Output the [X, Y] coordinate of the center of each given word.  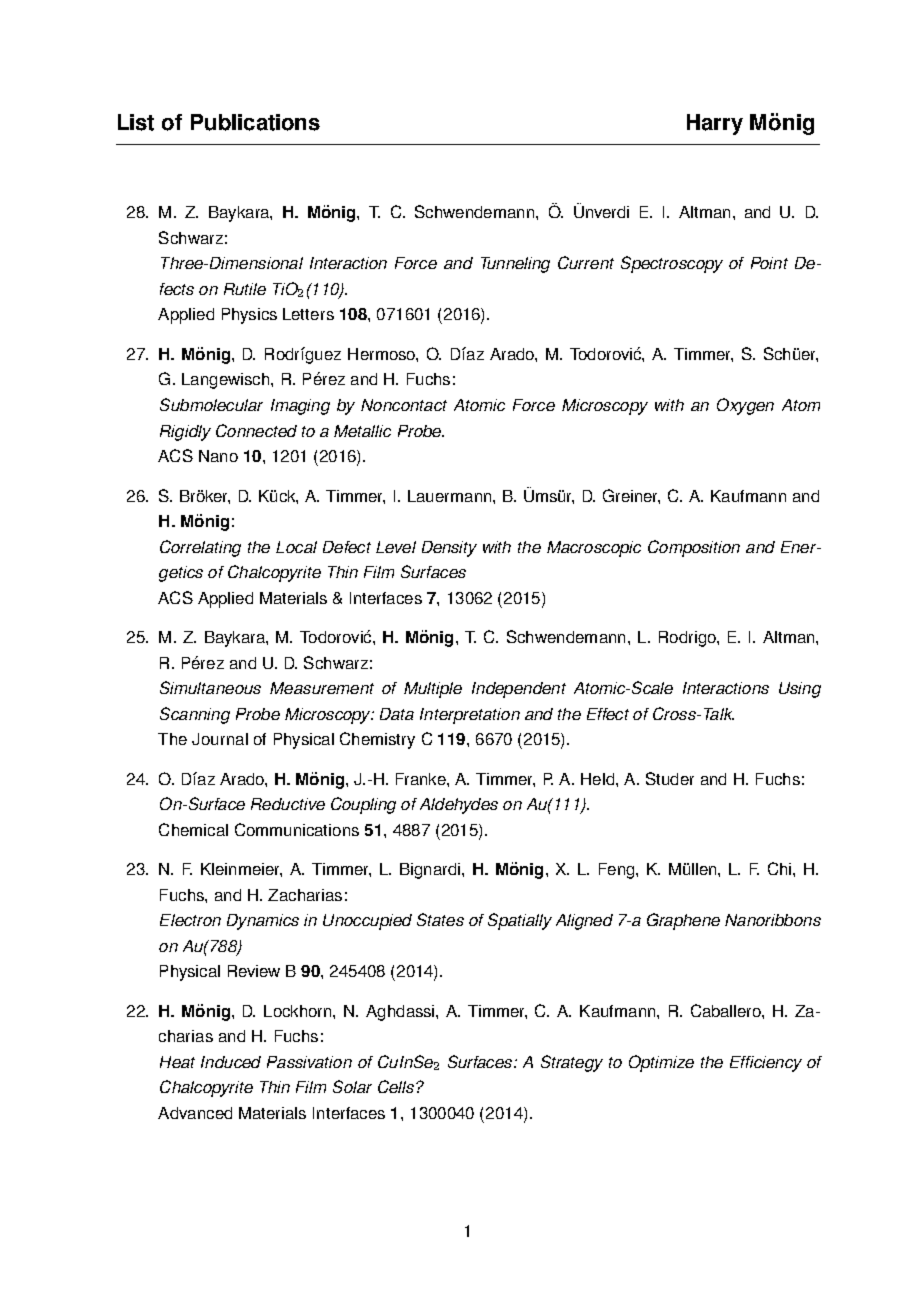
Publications [255, 122]
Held [597, 779]
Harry [715, 124]
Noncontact [404, 405]
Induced [231, 1062]
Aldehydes [459, 806]
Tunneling [515, 265]
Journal [220, 739]
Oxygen [745, 406]
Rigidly [185, 433]
